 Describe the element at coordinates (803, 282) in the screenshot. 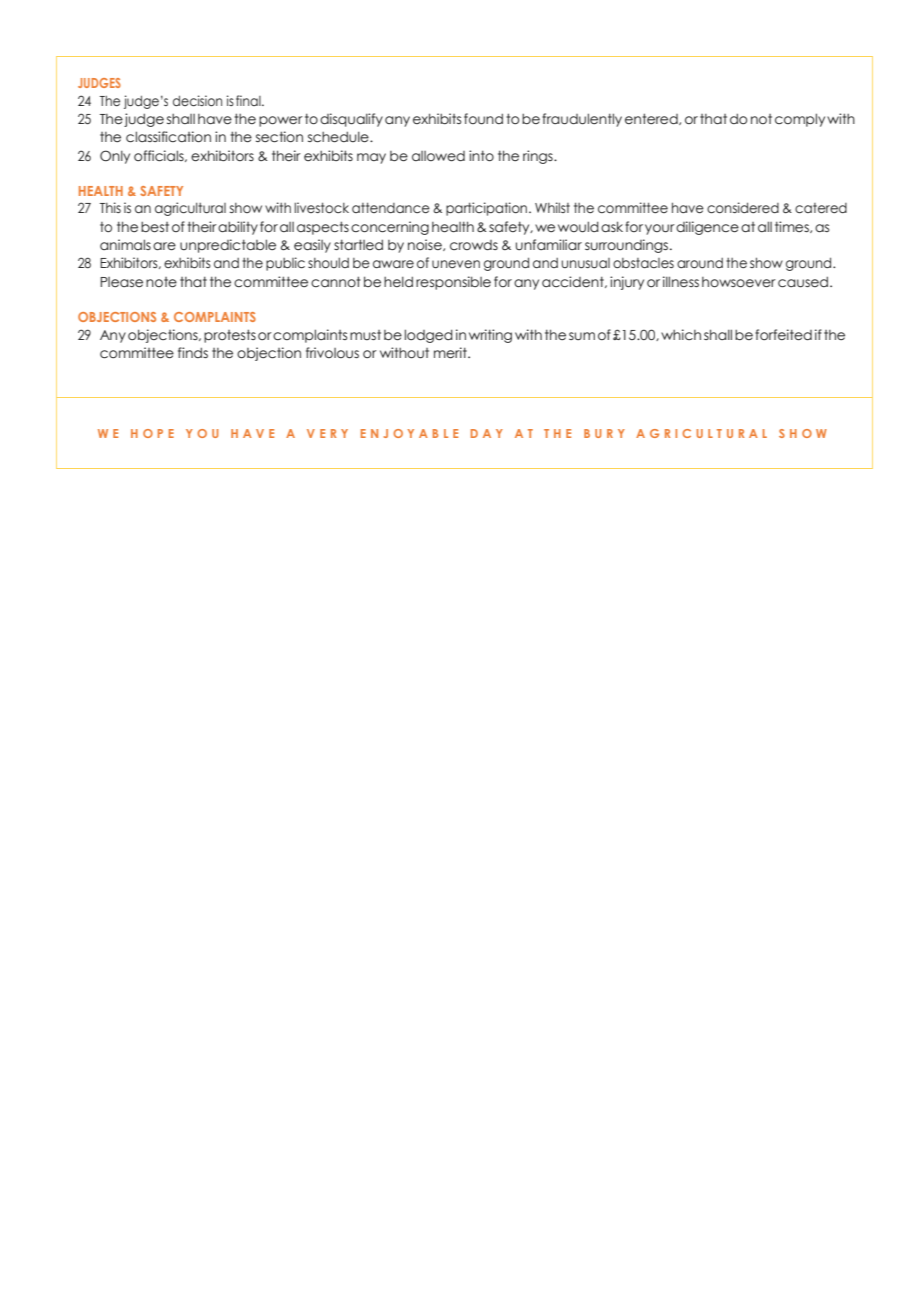

I see `caused` at that location.
